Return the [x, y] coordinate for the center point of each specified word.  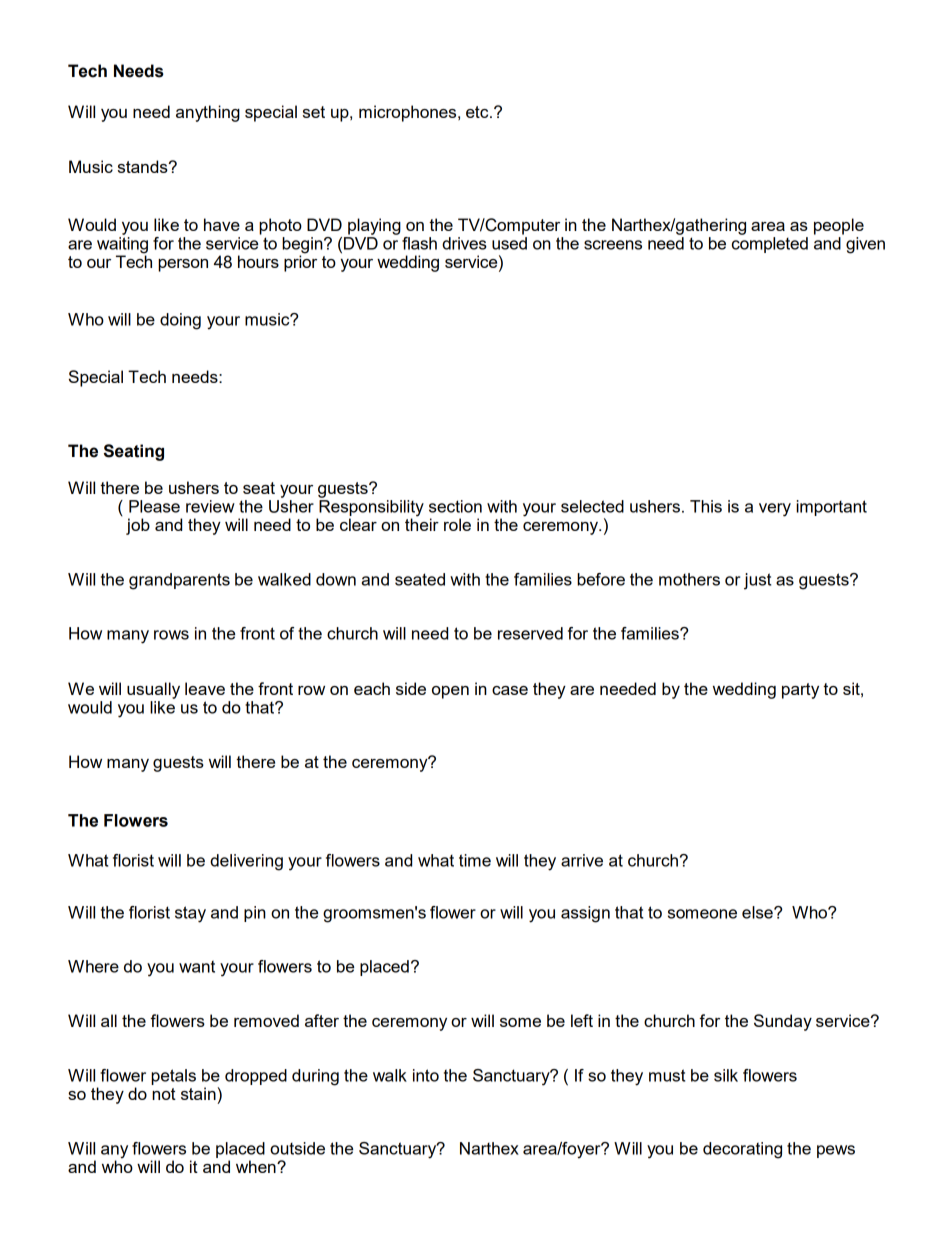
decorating [742, 1150]
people [839, 226]
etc [478, 112]
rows [171, 635]
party [800, 691]
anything [208, 113]
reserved [530, 633]
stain [199, 1093]
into [426, 1075]
